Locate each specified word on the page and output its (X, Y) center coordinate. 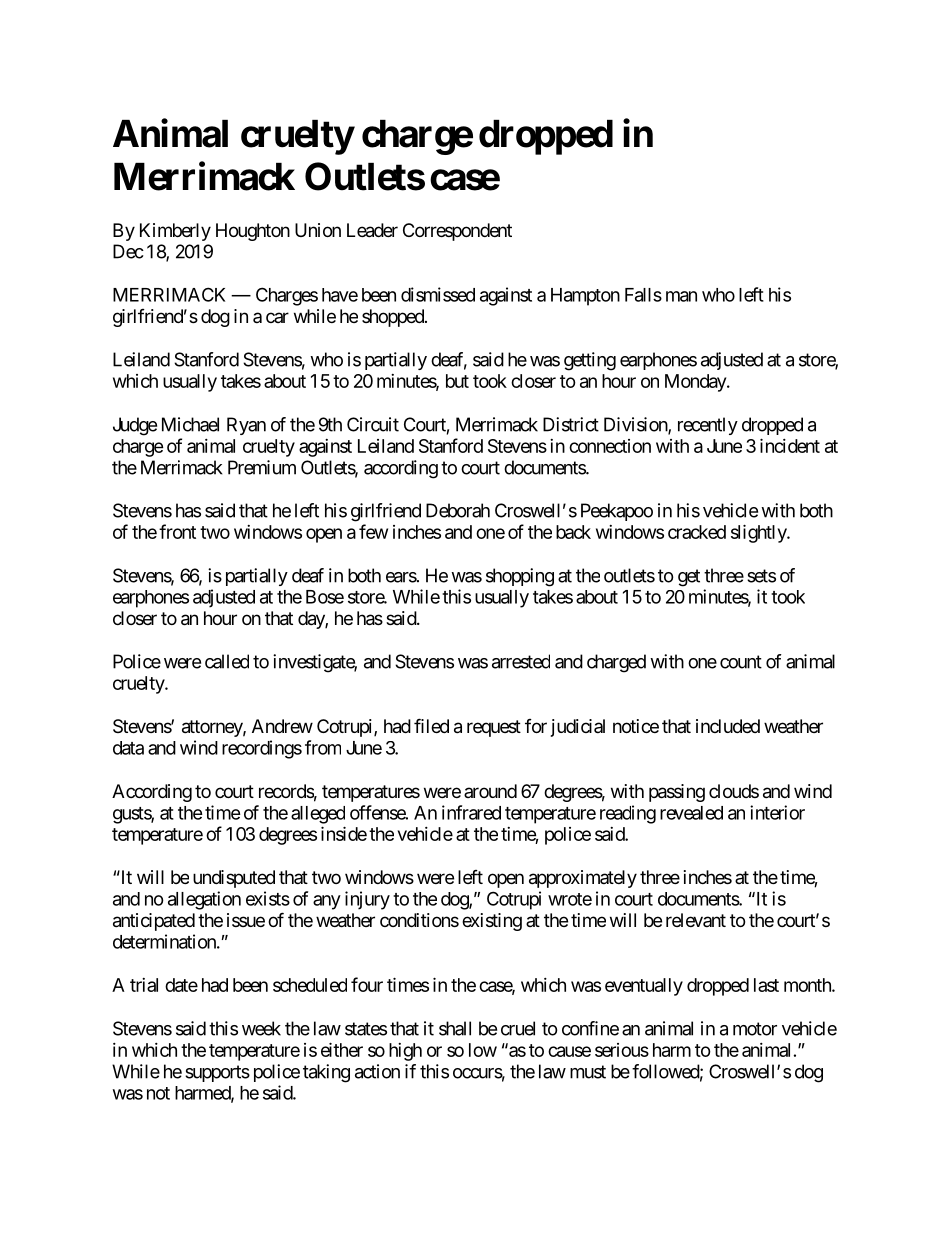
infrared (471, 812)
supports (217, 1073)
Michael (190, 424)
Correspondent (457, 232)
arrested (521, 661)
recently (708, 426)
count (741, 662)
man (681, 296)
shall (455, 1028)
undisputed (234, 879)
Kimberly (175, 232)
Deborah (458, 510)
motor (755, 1029)
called (227, 661)
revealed (691, 813)
